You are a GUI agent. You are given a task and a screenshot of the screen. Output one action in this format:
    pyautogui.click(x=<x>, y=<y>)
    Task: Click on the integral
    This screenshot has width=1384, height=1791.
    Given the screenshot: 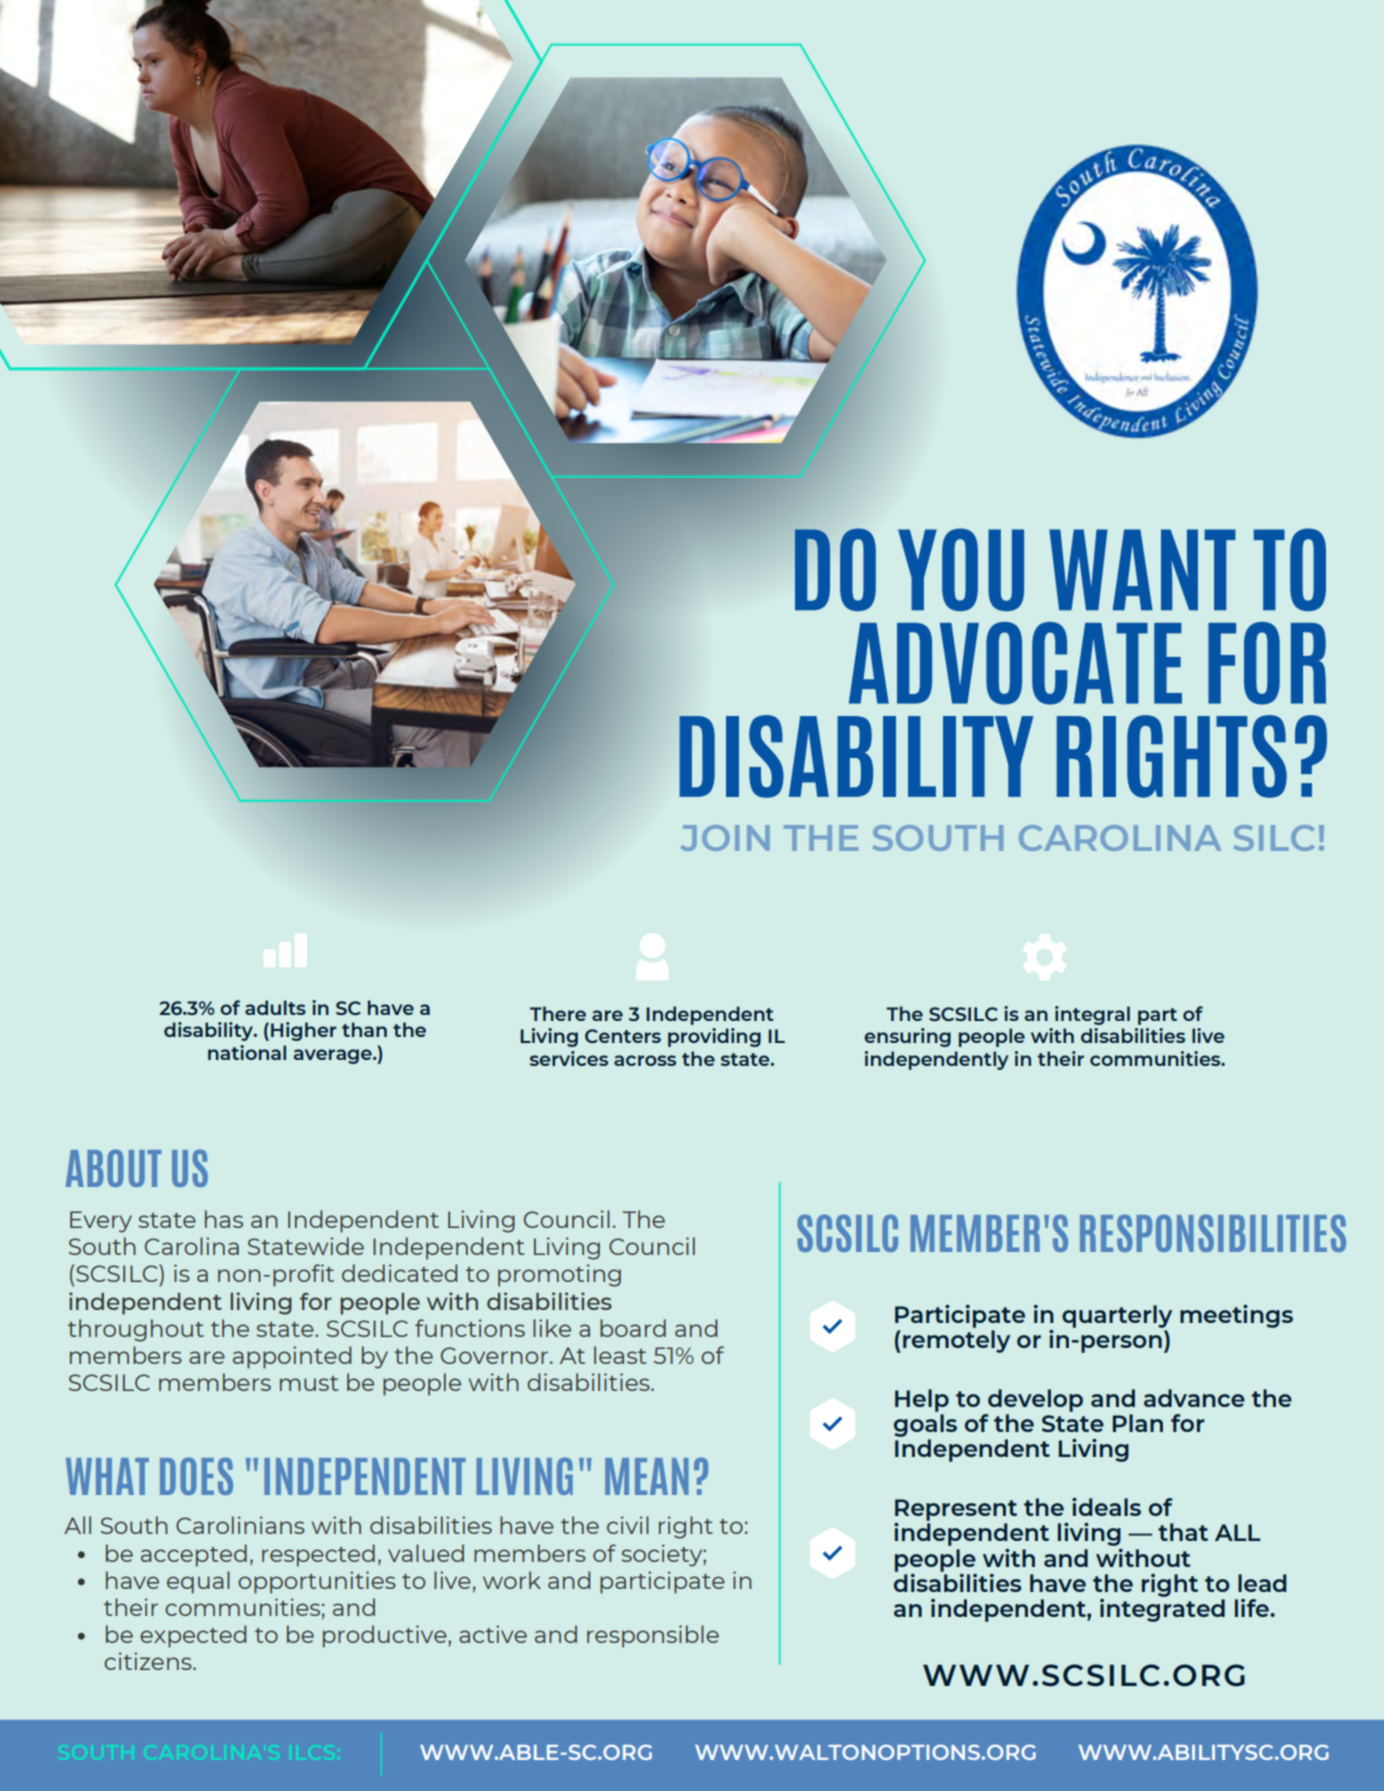 What is the action you would take?
    pyautogui.click(x=1092, y=1015)
